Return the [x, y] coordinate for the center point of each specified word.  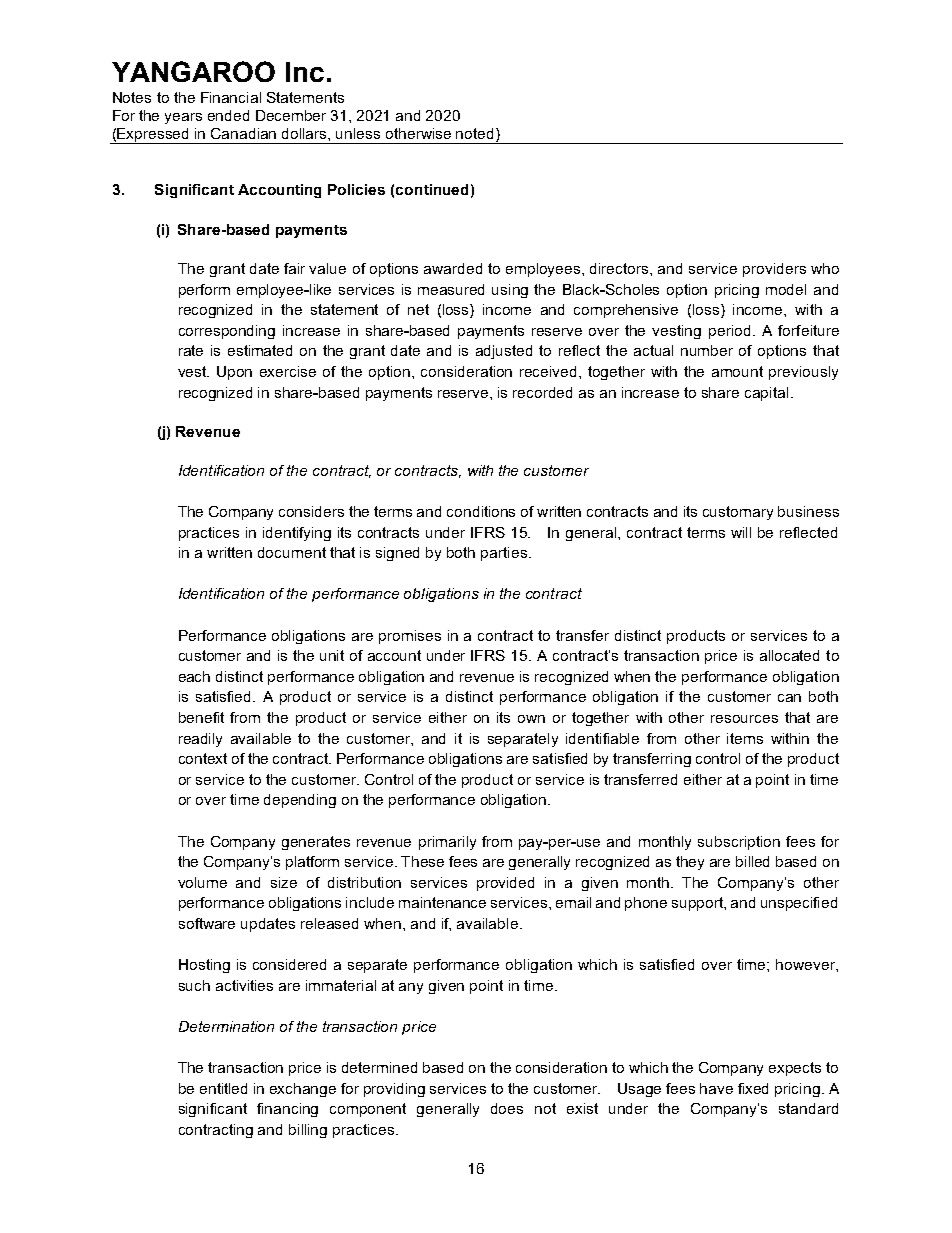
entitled [223, 1088]
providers [774, 270]
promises [410, 637]
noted [476, 133]
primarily [447, 843]
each [194, 676]
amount [737, 371]
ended [228, 115]
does [507, 1108]
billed [752, 861]
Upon [234, 373]
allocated [789, 655]
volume [202, 882]
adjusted [504, 352]
